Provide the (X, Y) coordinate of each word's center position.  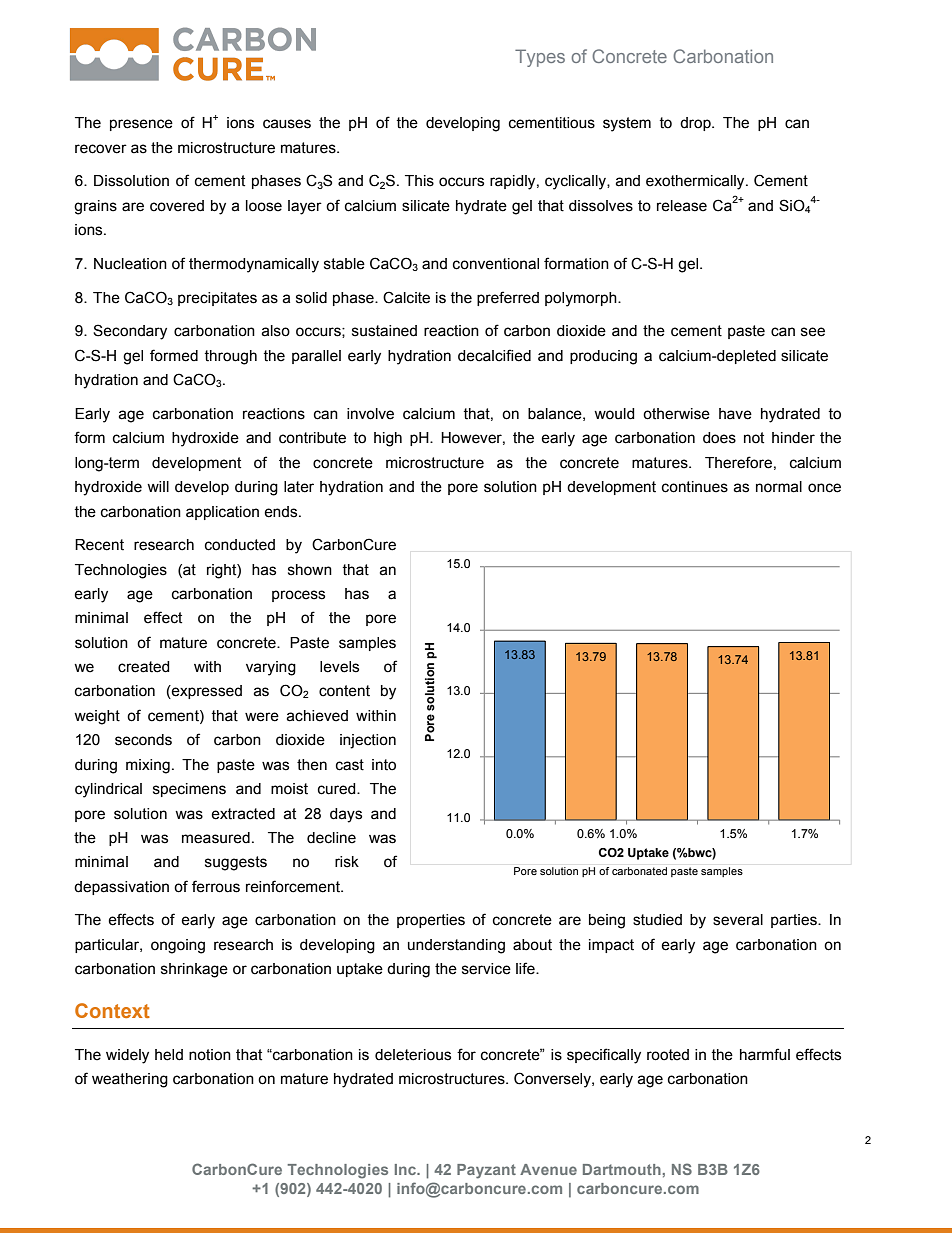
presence (141, 125)
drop (696, 124)
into (384, 765)
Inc (407, 1169)
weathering (130, 1080)
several (738, 920)
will (158, 486)
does (719, 438)
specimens (189, 790)
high (388, 439)
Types (540, 58)
